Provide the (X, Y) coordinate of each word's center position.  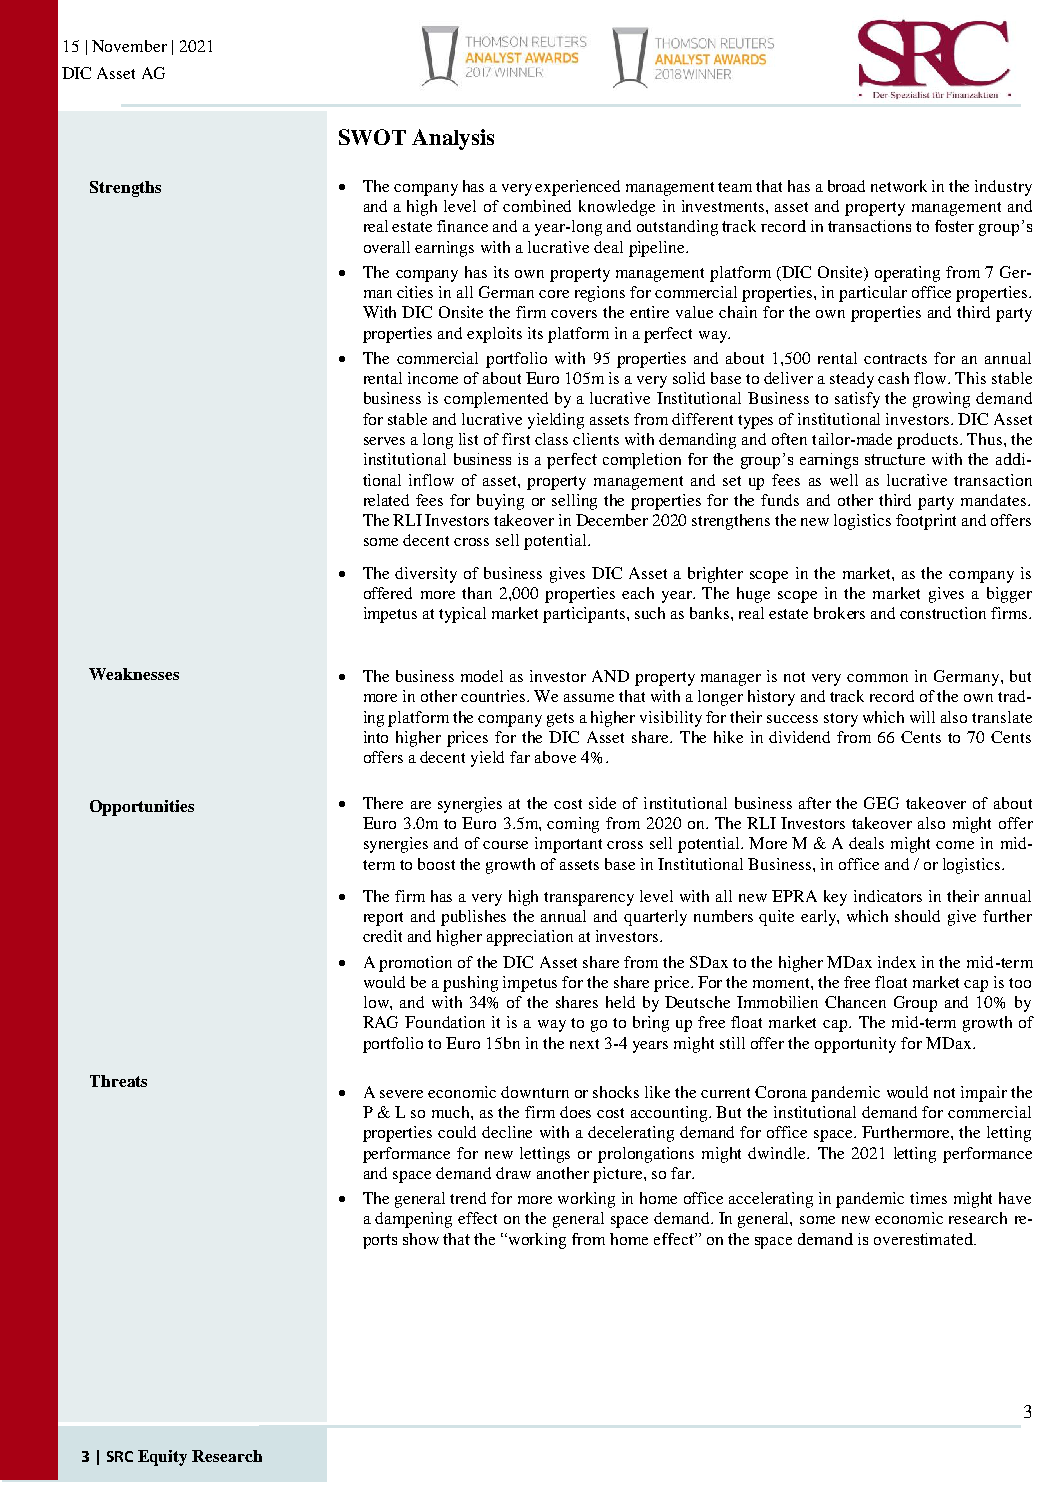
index (897, 962)
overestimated (925, 1239)
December (612, 520)
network (899, 186)
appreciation (530, 938)
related (386, 500)
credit (382, 936)
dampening (413, 1220)
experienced (577, 188)
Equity (162, 1458)
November (129, 46)
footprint (926, 522)
